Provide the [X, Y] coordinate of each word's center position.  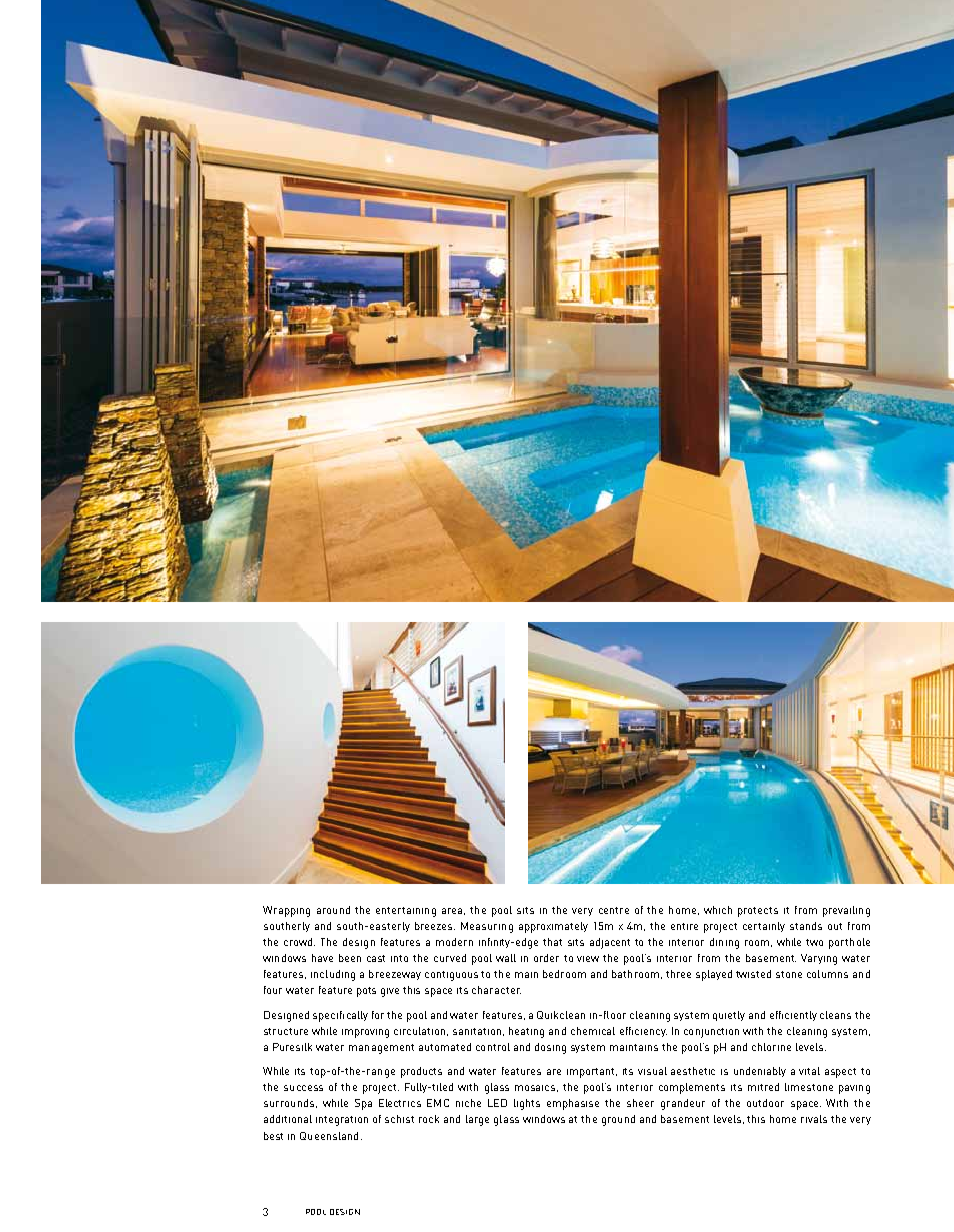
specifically [340, 1016]
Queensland [329, 1136]
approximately [553, 927]
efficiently [793, 1016]
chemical [593, 1031]
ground [618, 1120]
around [333, 910]
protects [758, 912]
